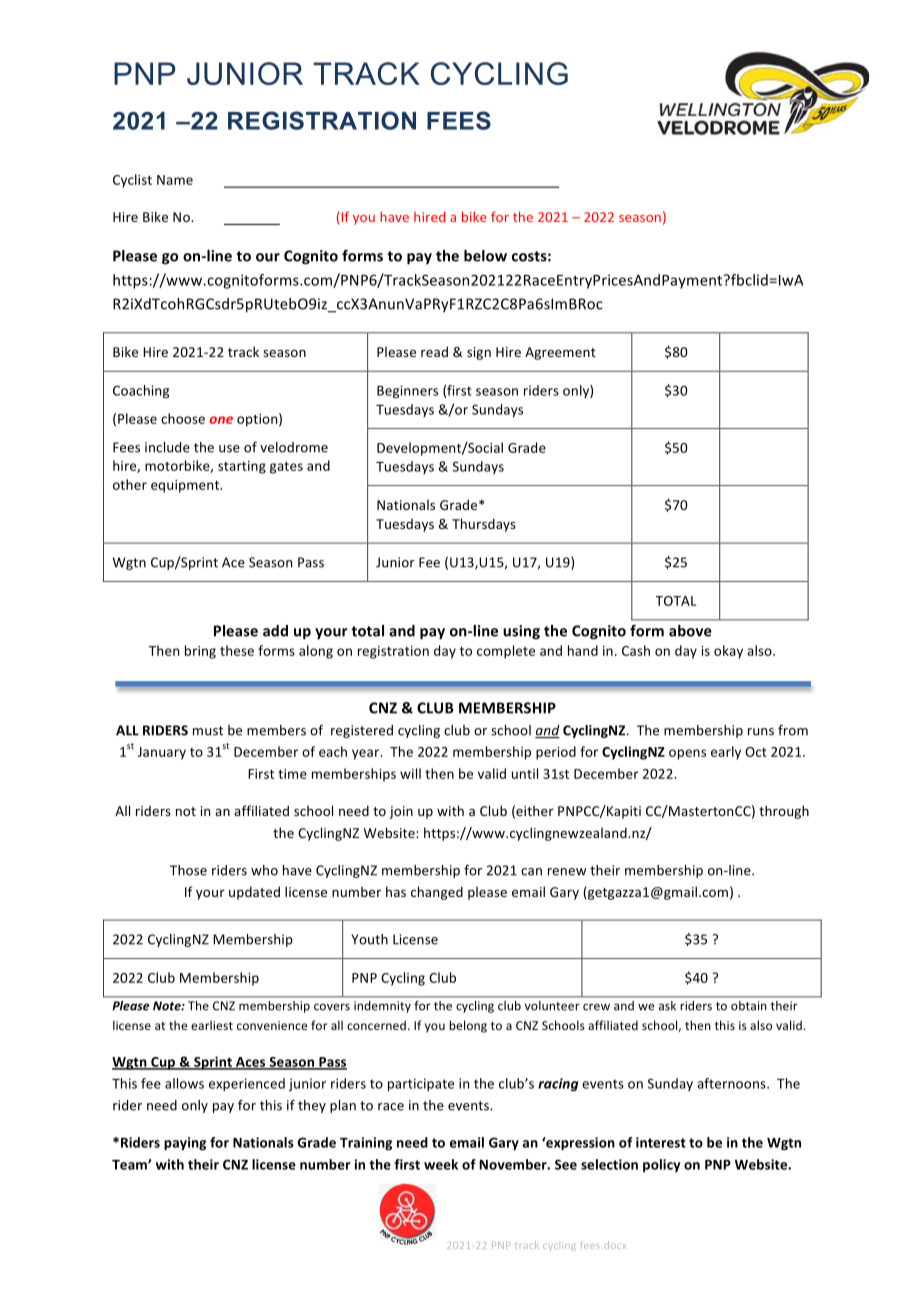 This document has width=924, height=1308. I want to click on obtain, so click(748, 1006).
